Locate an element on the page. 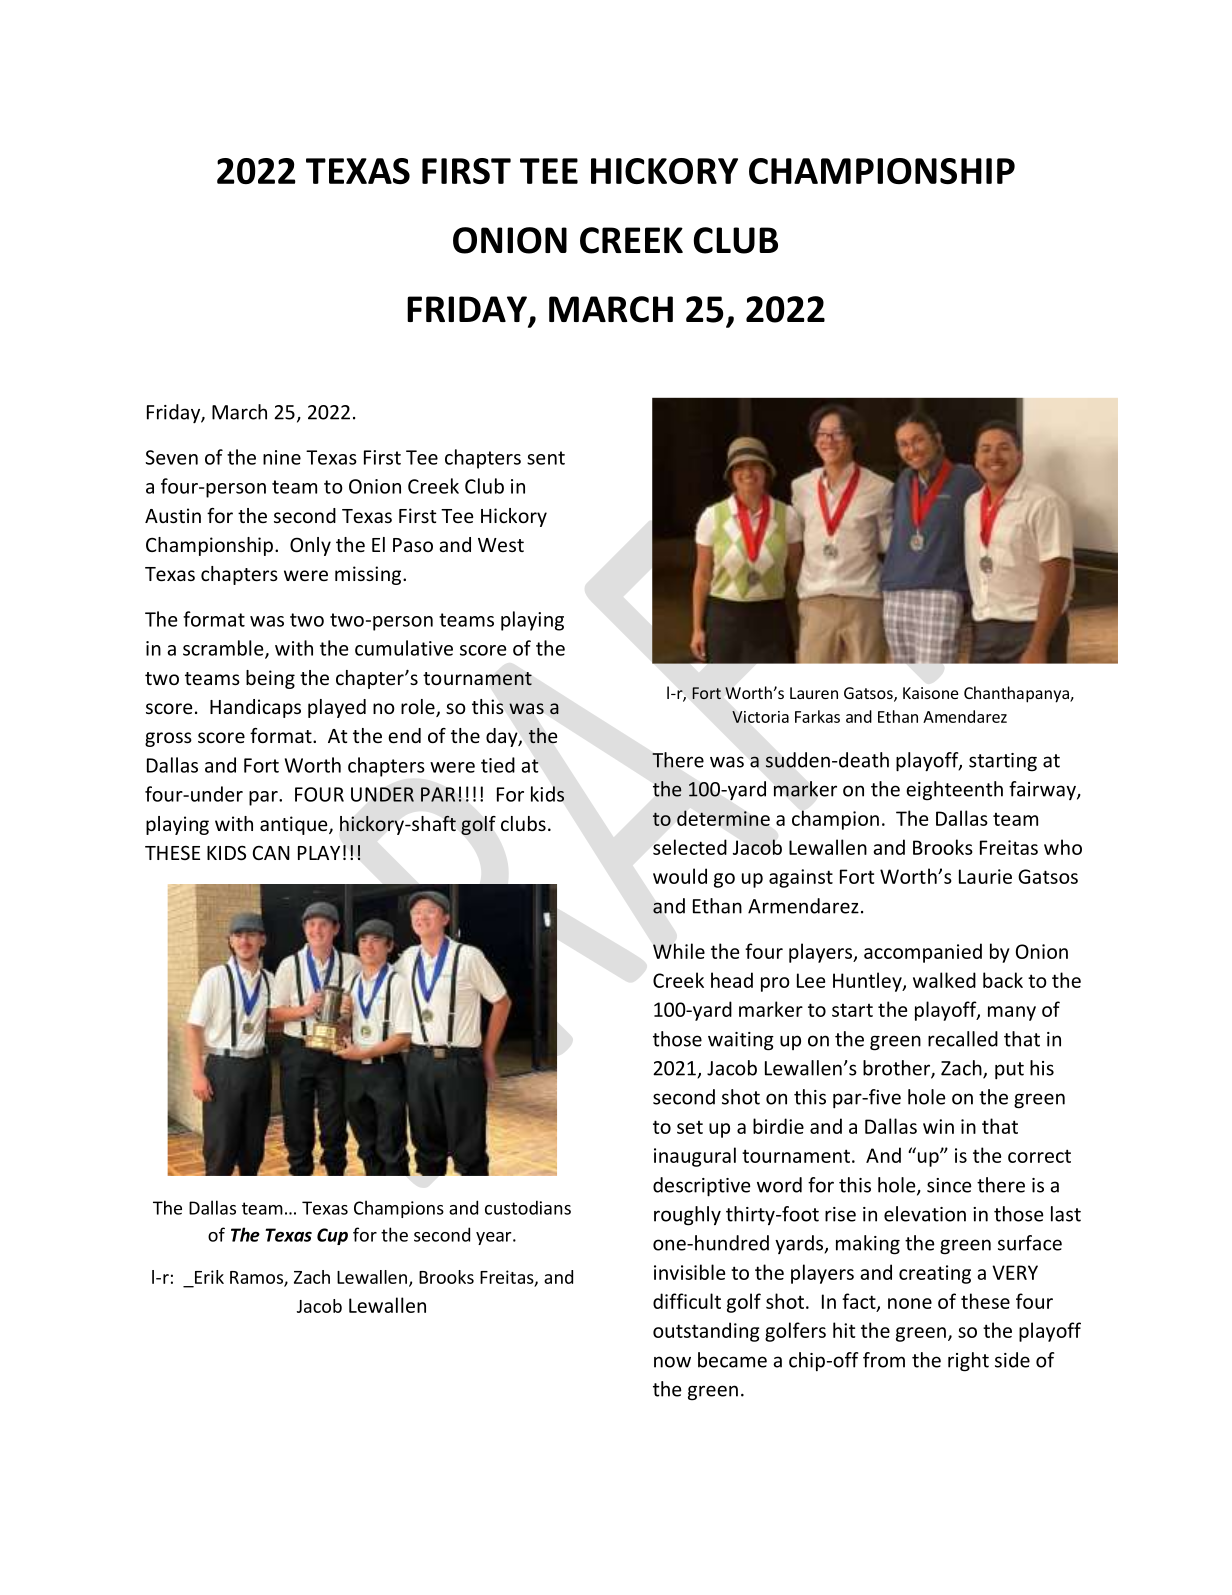 This image has height=1595, width=1232. win is located at coordinates (938, 1126).
